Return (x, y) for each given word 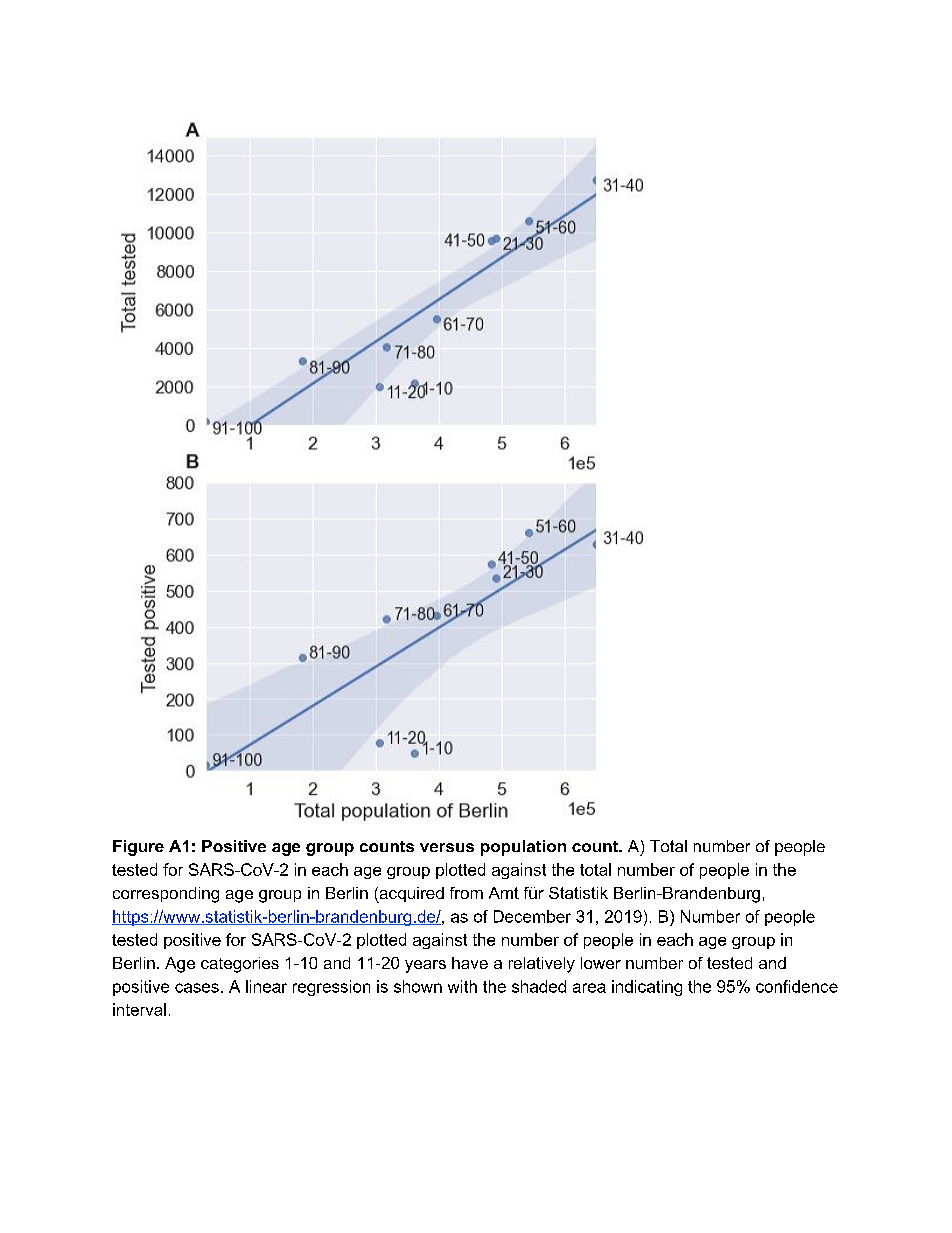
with (462, 986)
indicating (647, 988)
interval (139, 1009)
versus (447, 847)
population (523, 848)
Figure (138, 848)
